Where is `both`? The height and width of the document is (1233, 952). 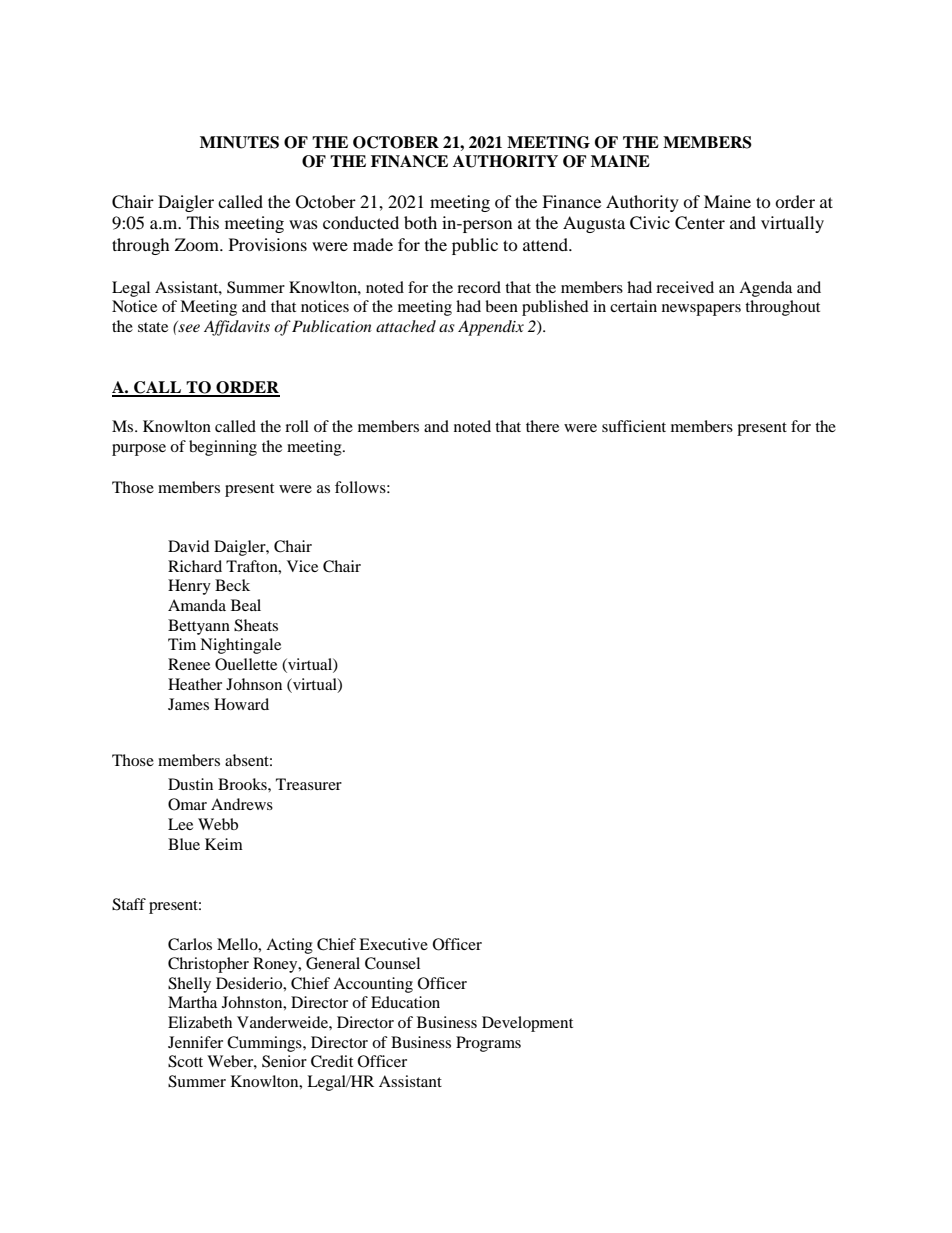 both is located at coordinates (420, 222).
